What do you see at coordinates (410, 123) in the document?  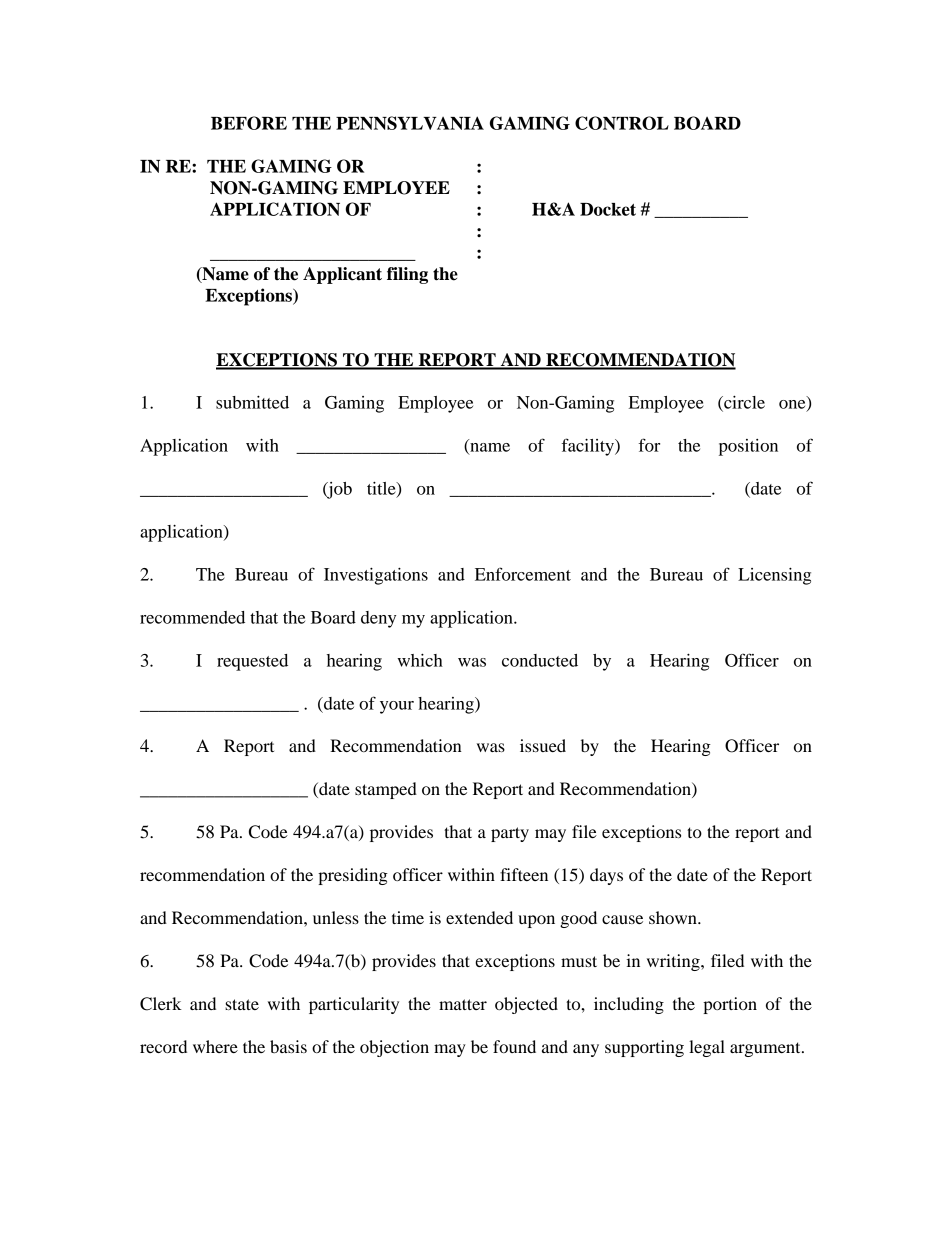 I see `PENNSYLVANIA` at bounding box center [410, 123].
